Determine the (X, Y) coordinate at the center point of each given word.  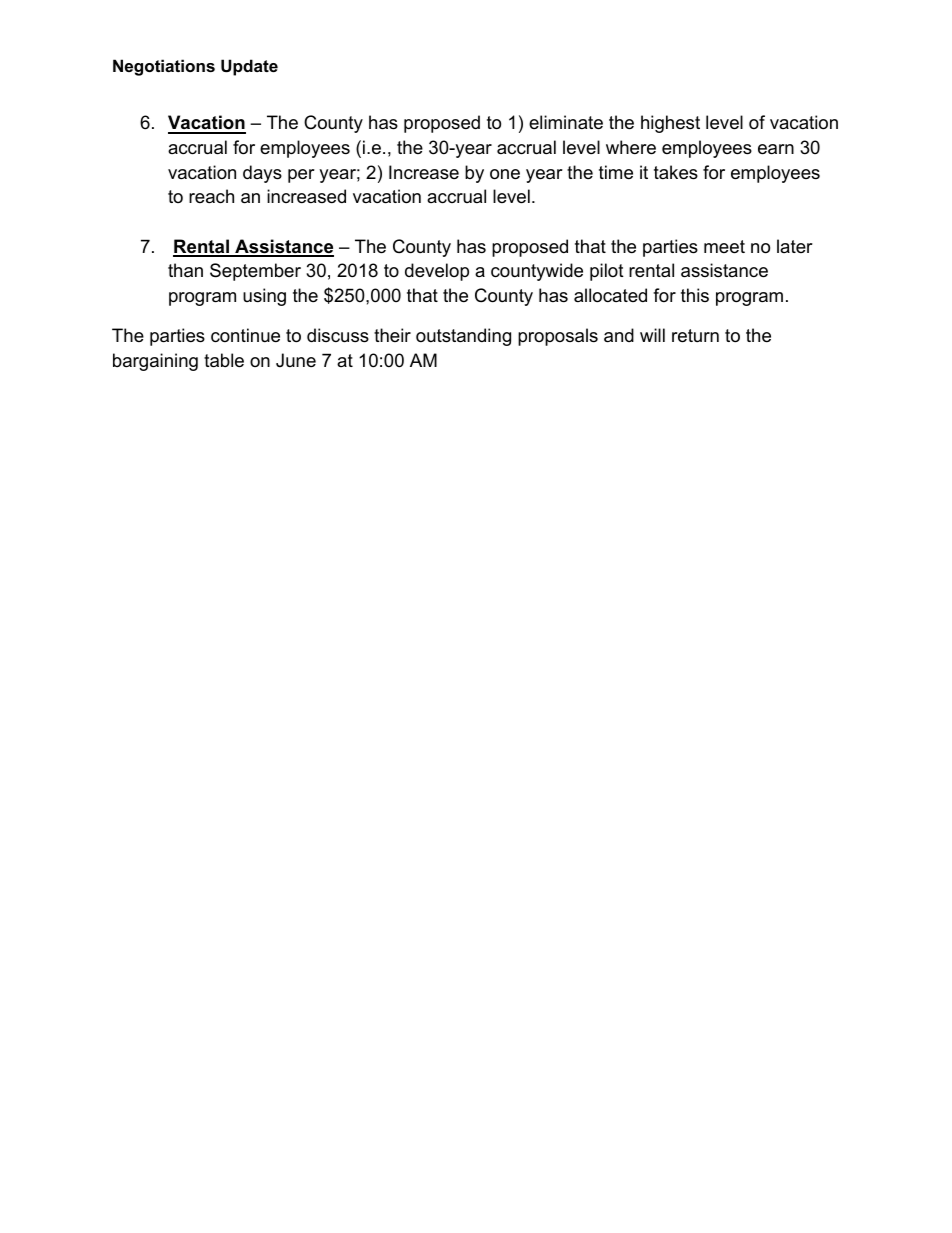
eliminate (566, 122)
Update (249, 67)
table (224, 360)
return (695, 336)
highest (670, 124)
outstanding (463, 337)
